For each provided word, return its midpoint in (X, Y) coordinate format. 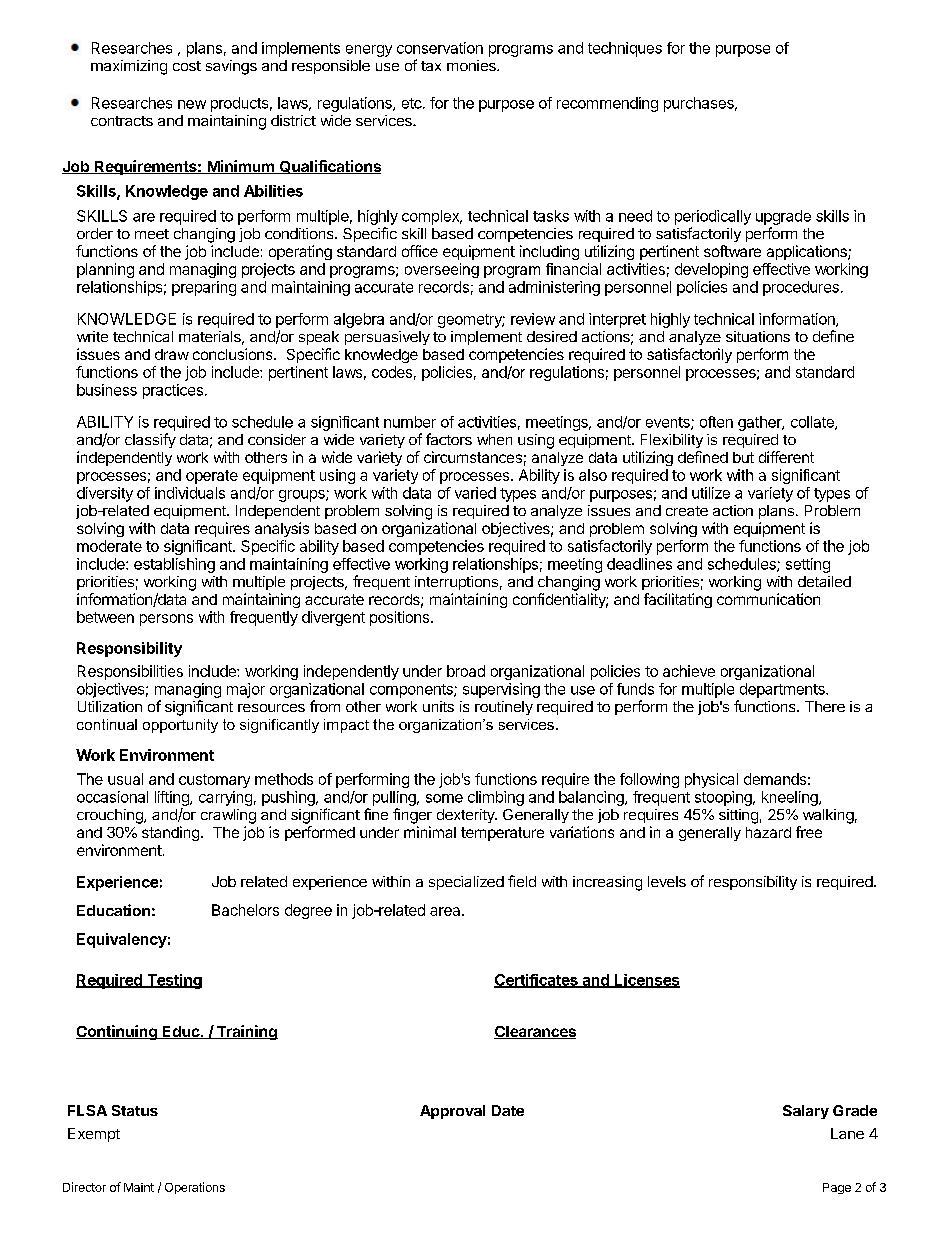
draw (172, 354)
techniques (625, 49)
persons (166, 620)
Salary (806, 1112)
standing (170, 833)
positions (399, 618)
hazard (768, 832)
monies (472, 65)
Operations (195, 1188)
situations (758, 336)
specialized (466, 883)
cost (187, 66)
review (533, 319)
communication (768, 599)
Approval (452, 1112)
